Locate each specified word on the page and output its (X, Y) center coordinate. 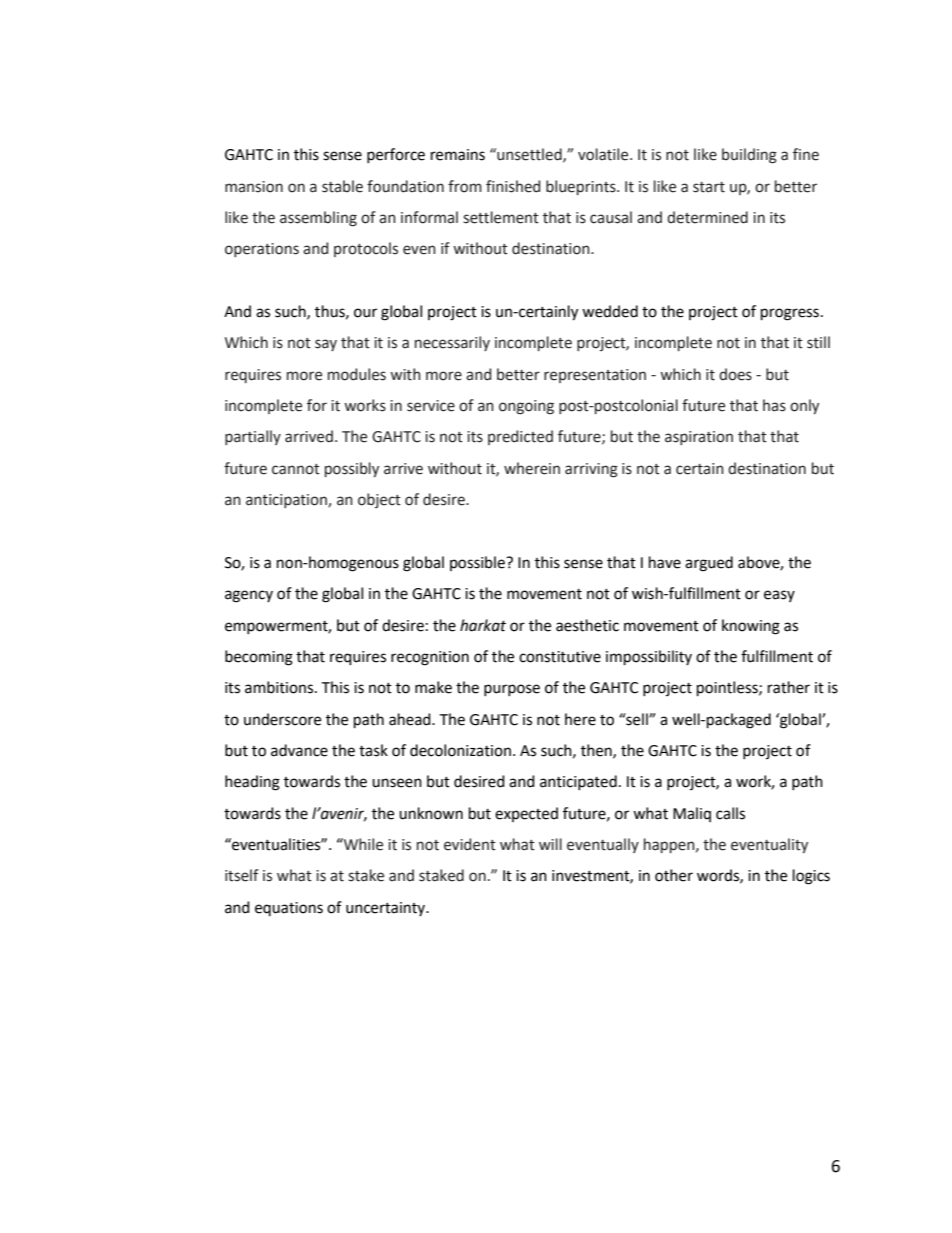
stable (342, 186)
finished (513, 186)
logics (811, 877)
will (550, 844)
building (749, 156)
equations (289, 909)
